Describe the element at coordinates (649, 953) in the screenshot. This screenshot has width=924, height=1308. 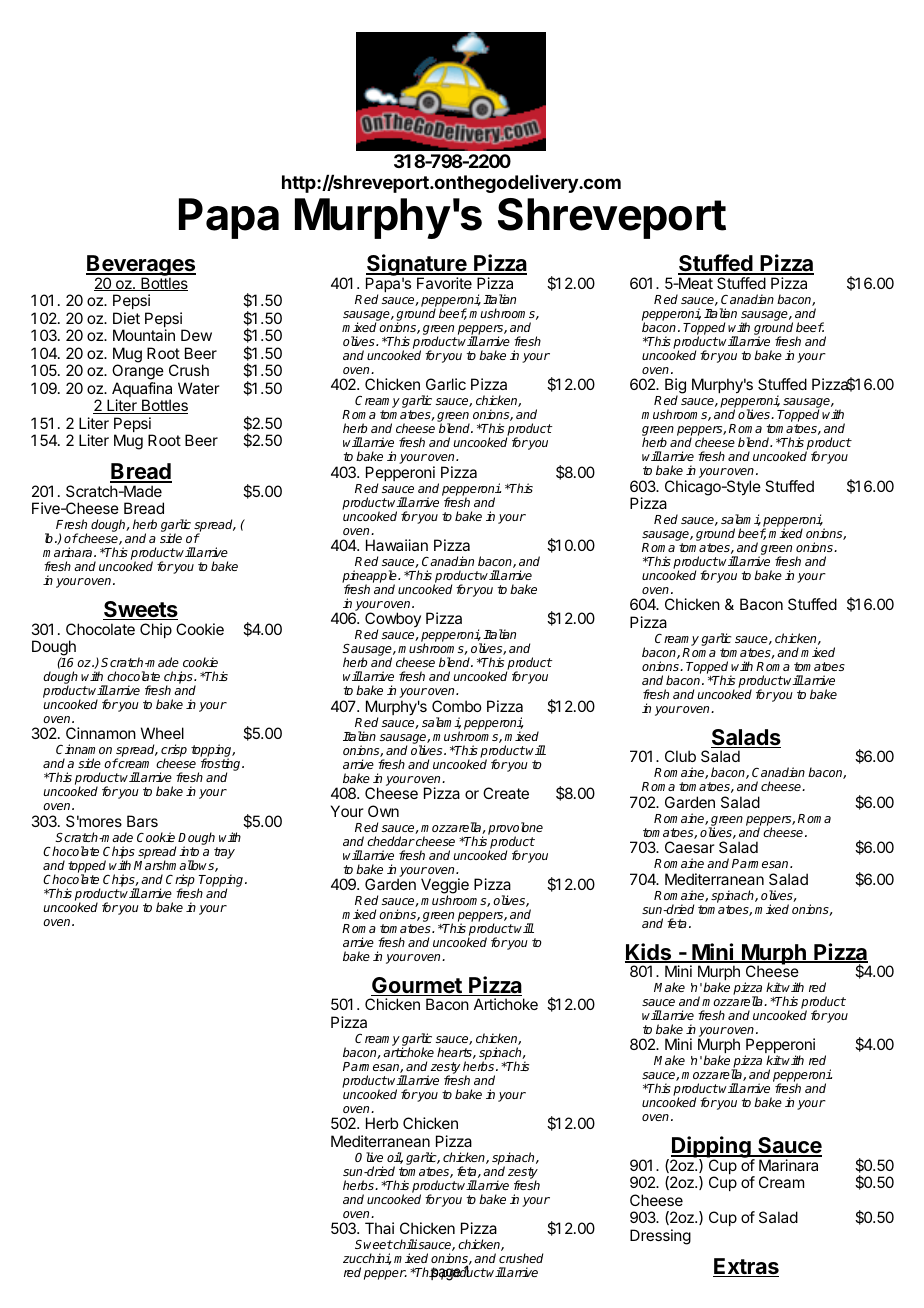
I see `Kids` at that location.
